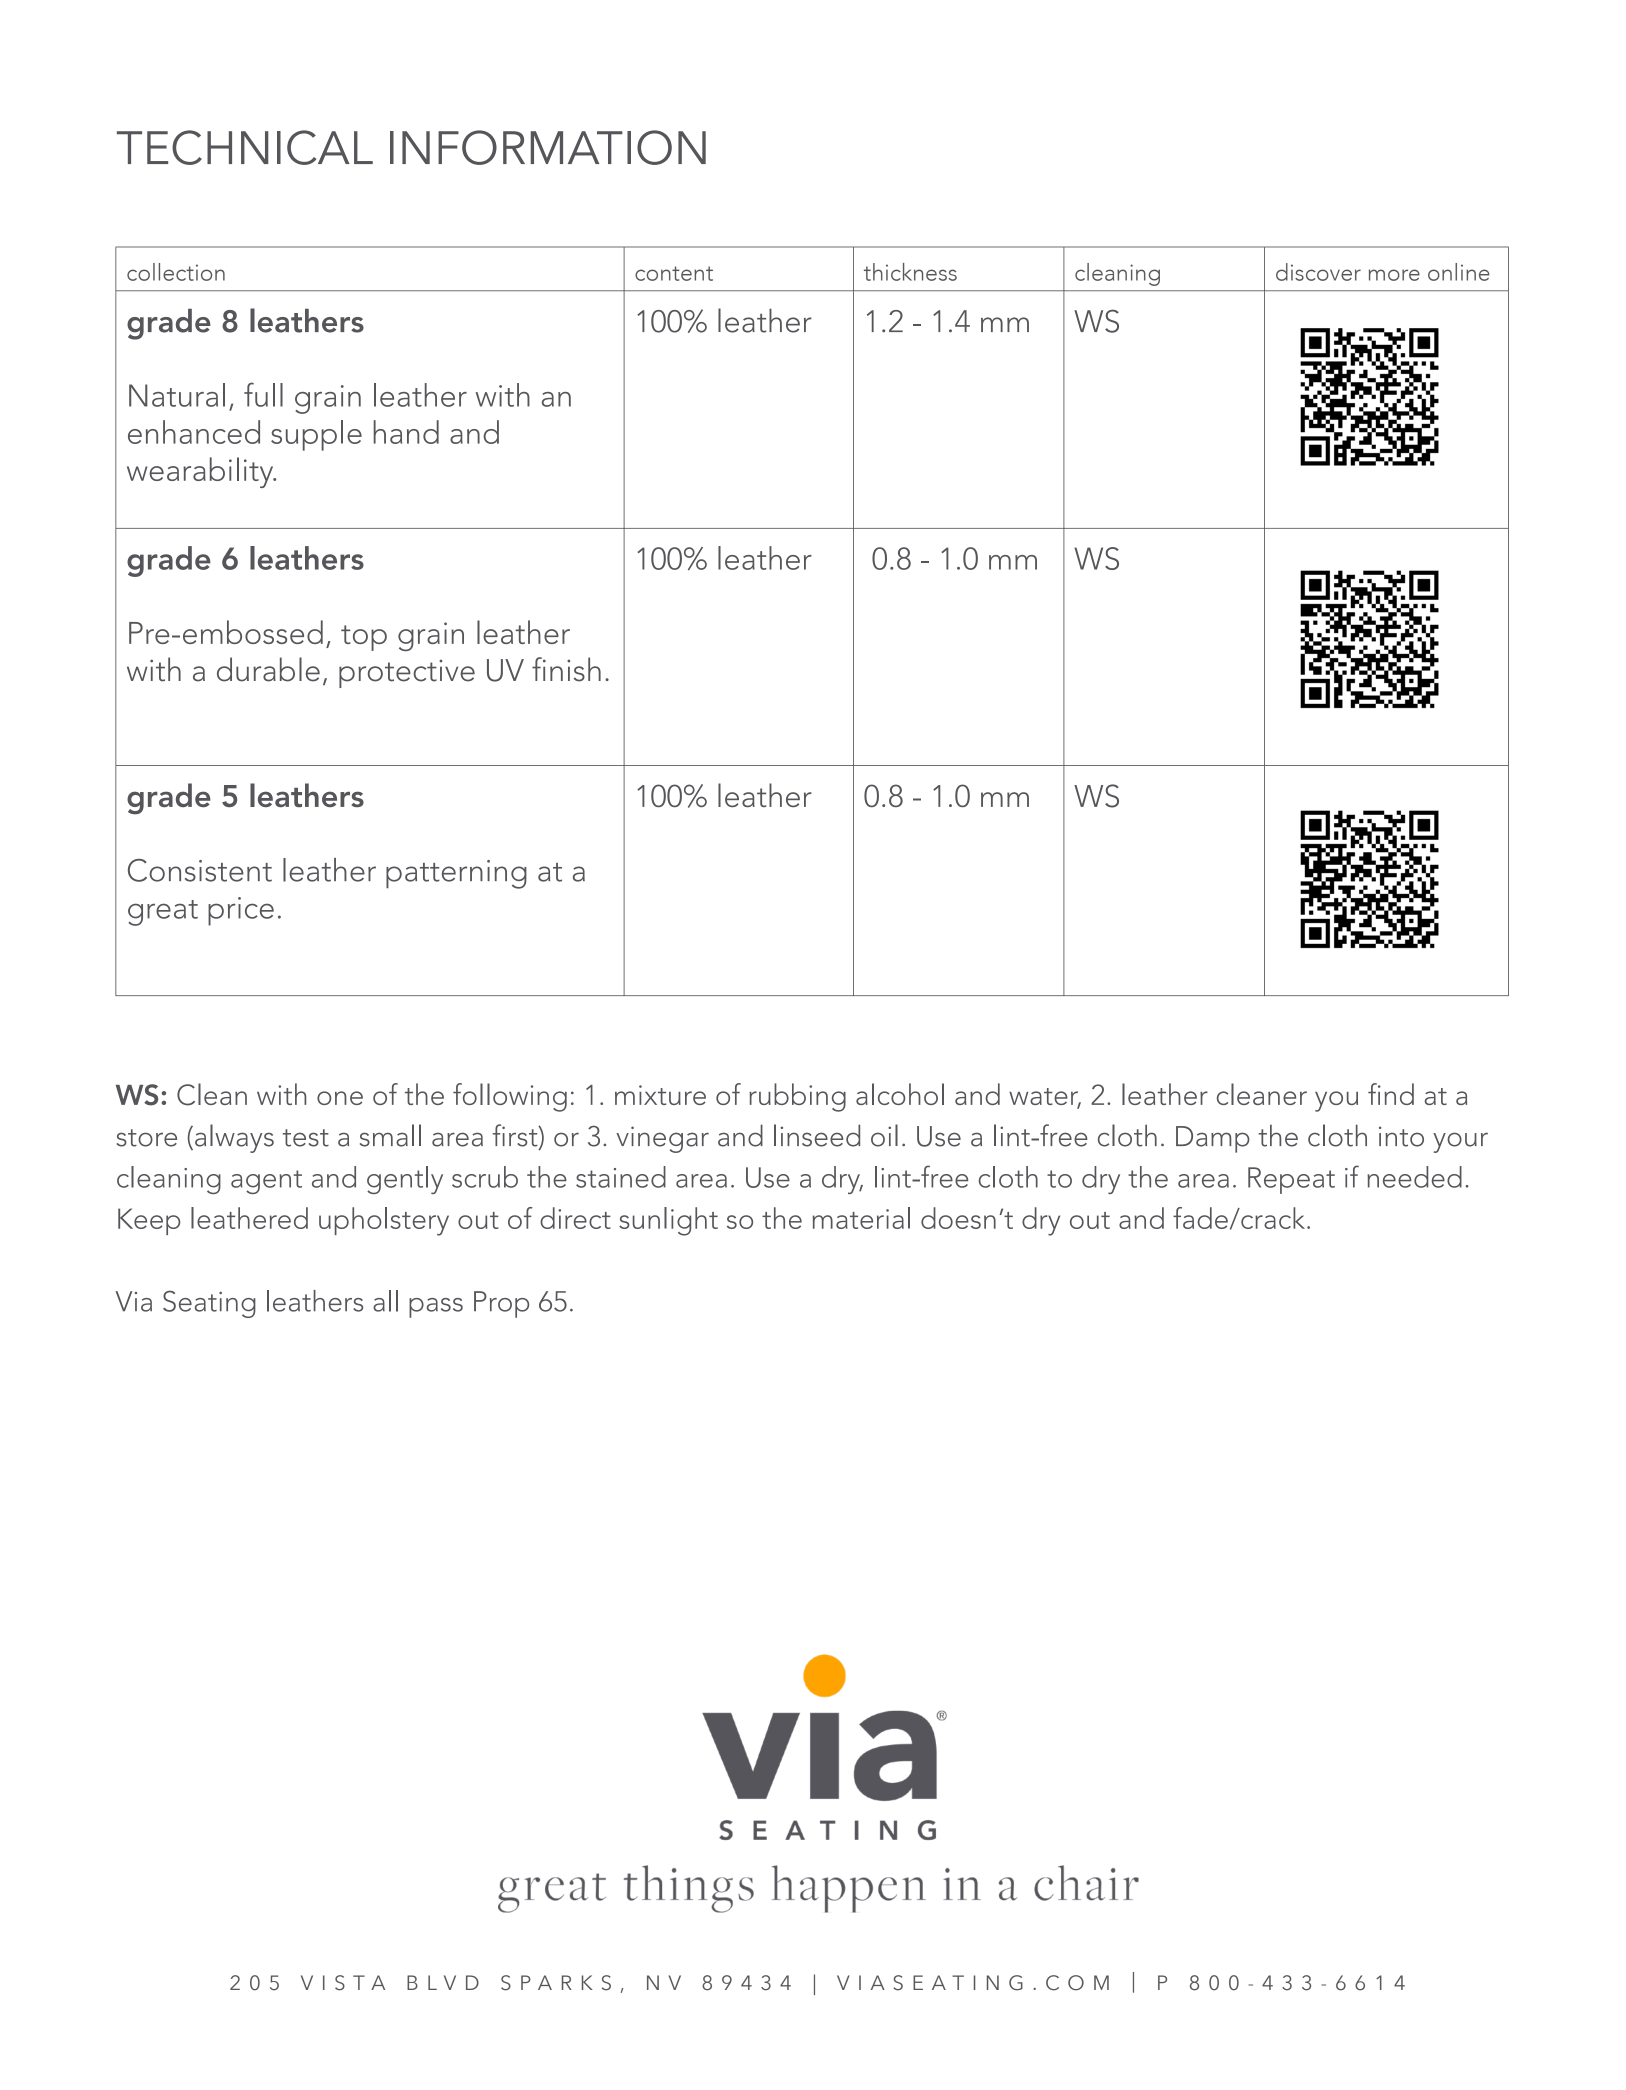  Describe the element at coordinates (343, 1983) in the screenshot. I see `VISTA` at that location.
